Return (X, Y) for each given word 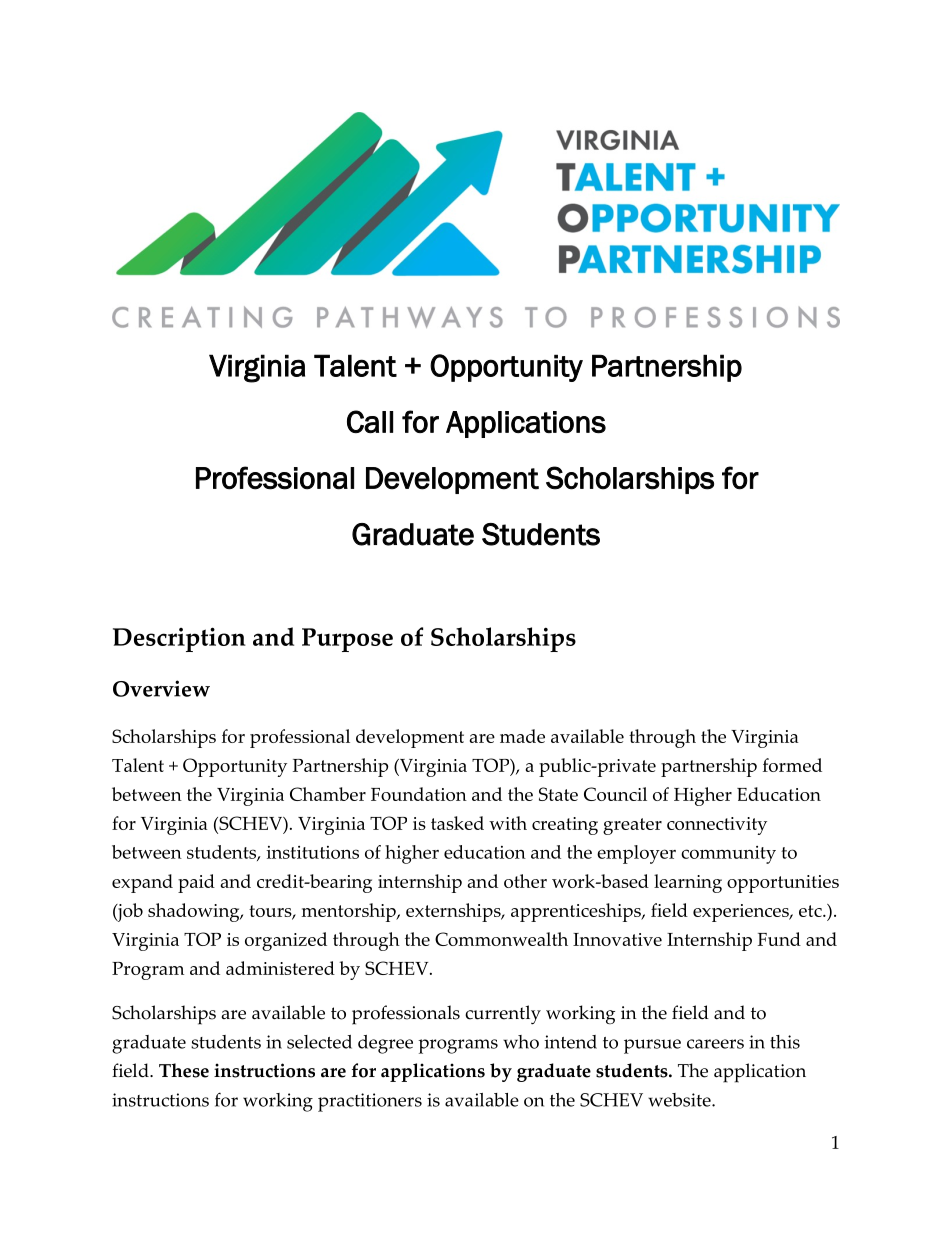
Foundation (419, 794)
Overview (161, 688)
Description (179, 639)
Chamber (328, 794)
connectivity (717, 826)
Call (370, 421)
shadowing (195, 912)
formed (792, 765)
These (184, 1070)
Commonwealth (501, 939)
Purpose (347, 640)
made (522, 736)
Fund (779, 939)
